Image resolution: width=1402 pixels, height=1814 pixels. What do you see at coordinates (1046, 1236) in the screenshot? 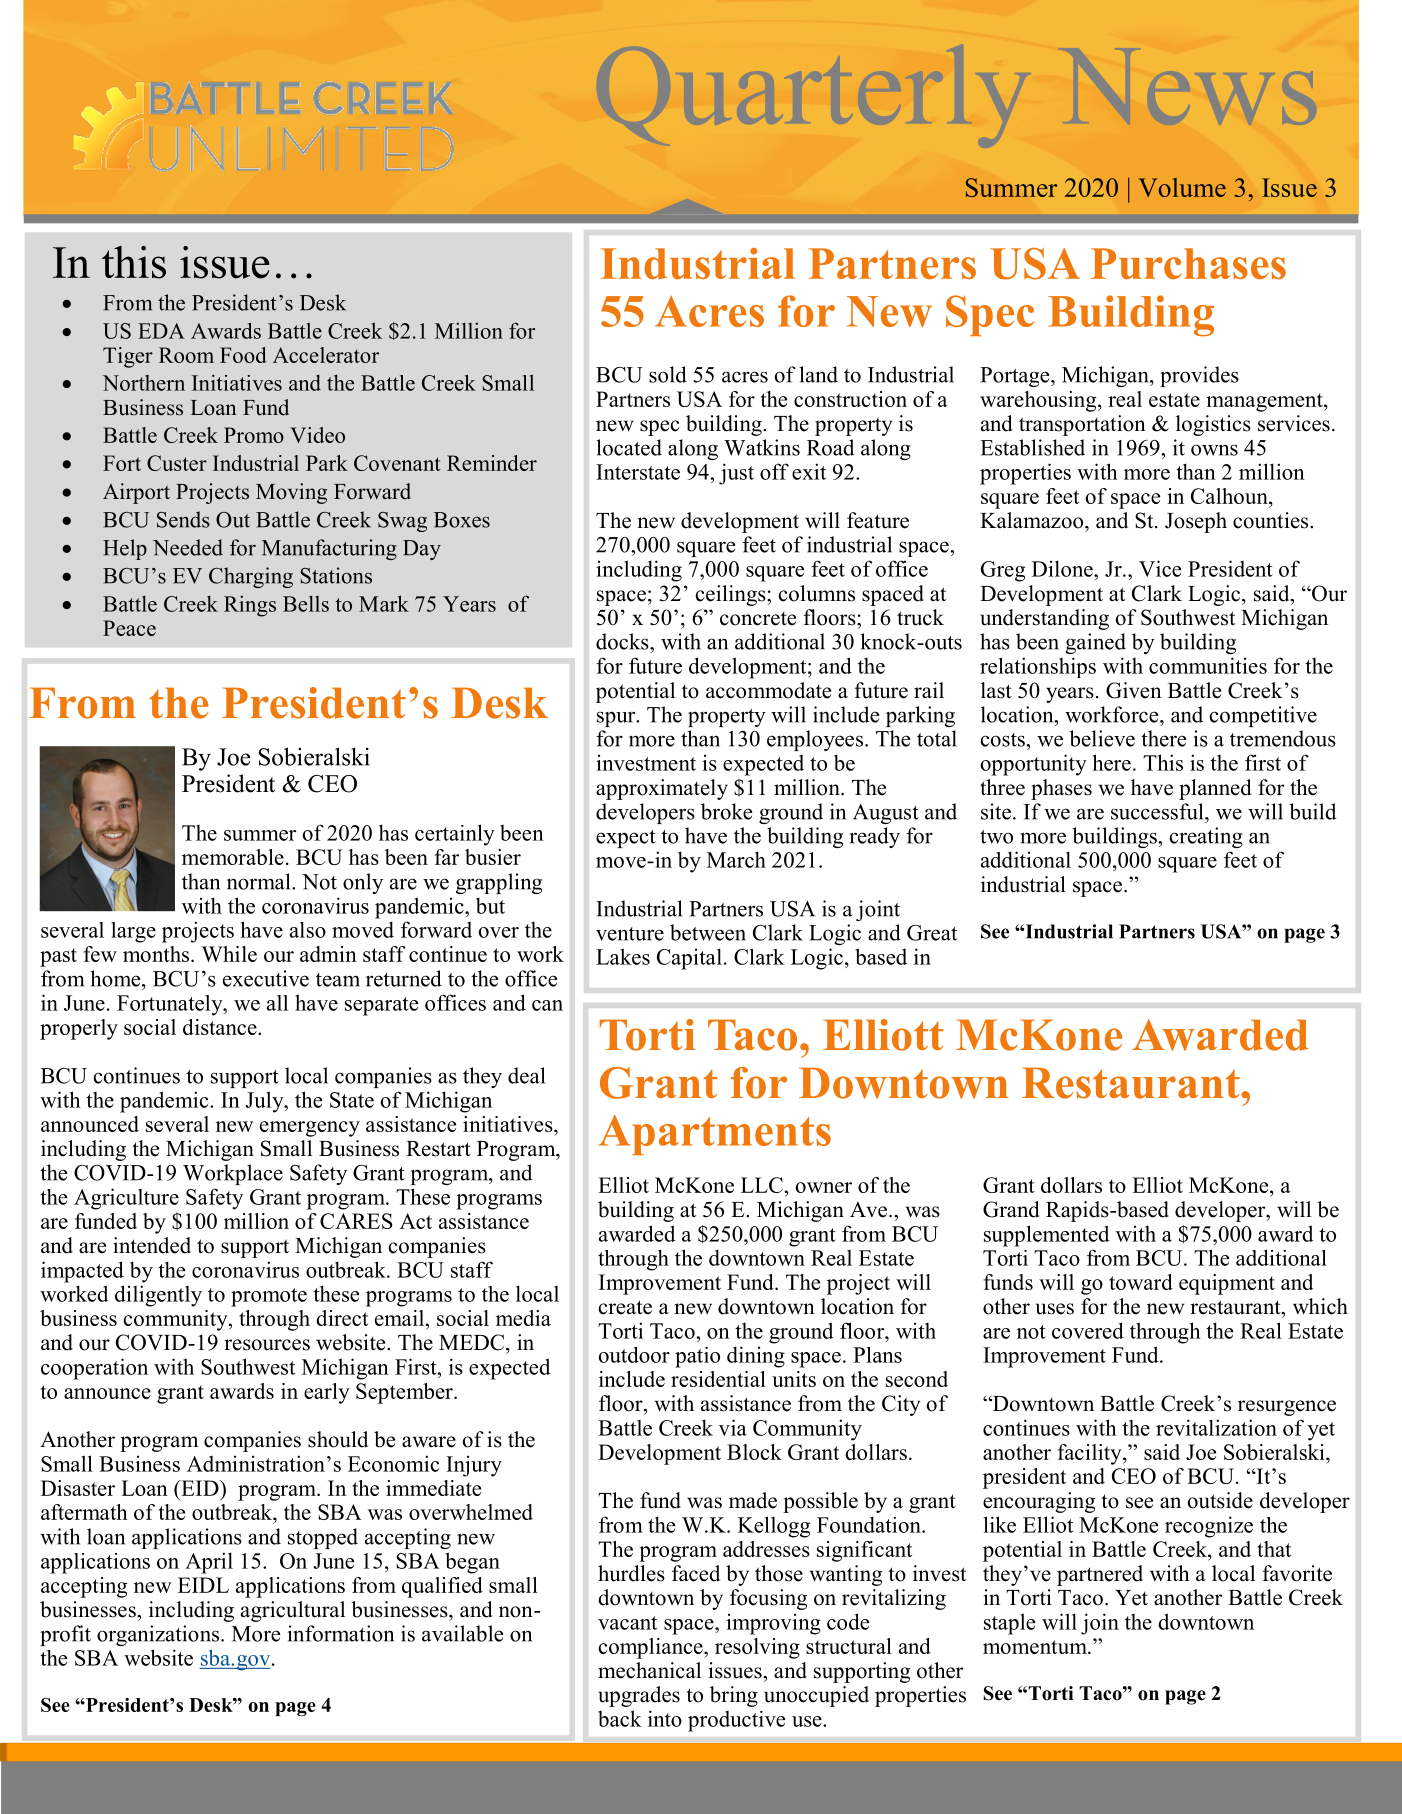
I see `supplemented` at bounding box center [1046, 1236].
